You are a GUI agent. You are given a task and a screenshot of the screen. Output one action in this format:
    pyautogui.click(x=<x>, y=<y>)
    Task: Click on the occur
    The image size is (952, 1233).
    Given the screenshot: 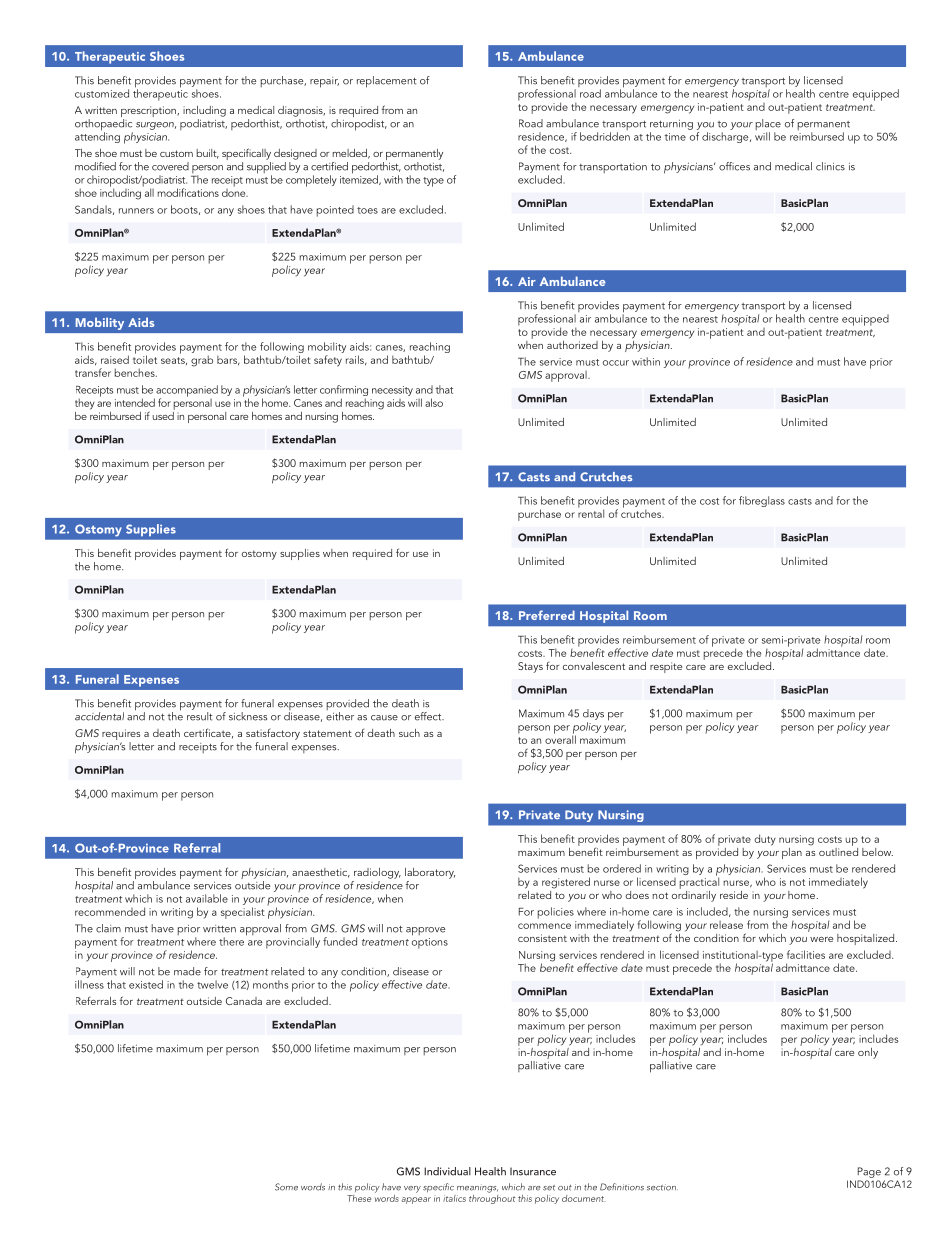 What is the action you would take?
    pyautogui.click(x=616, y=363)
